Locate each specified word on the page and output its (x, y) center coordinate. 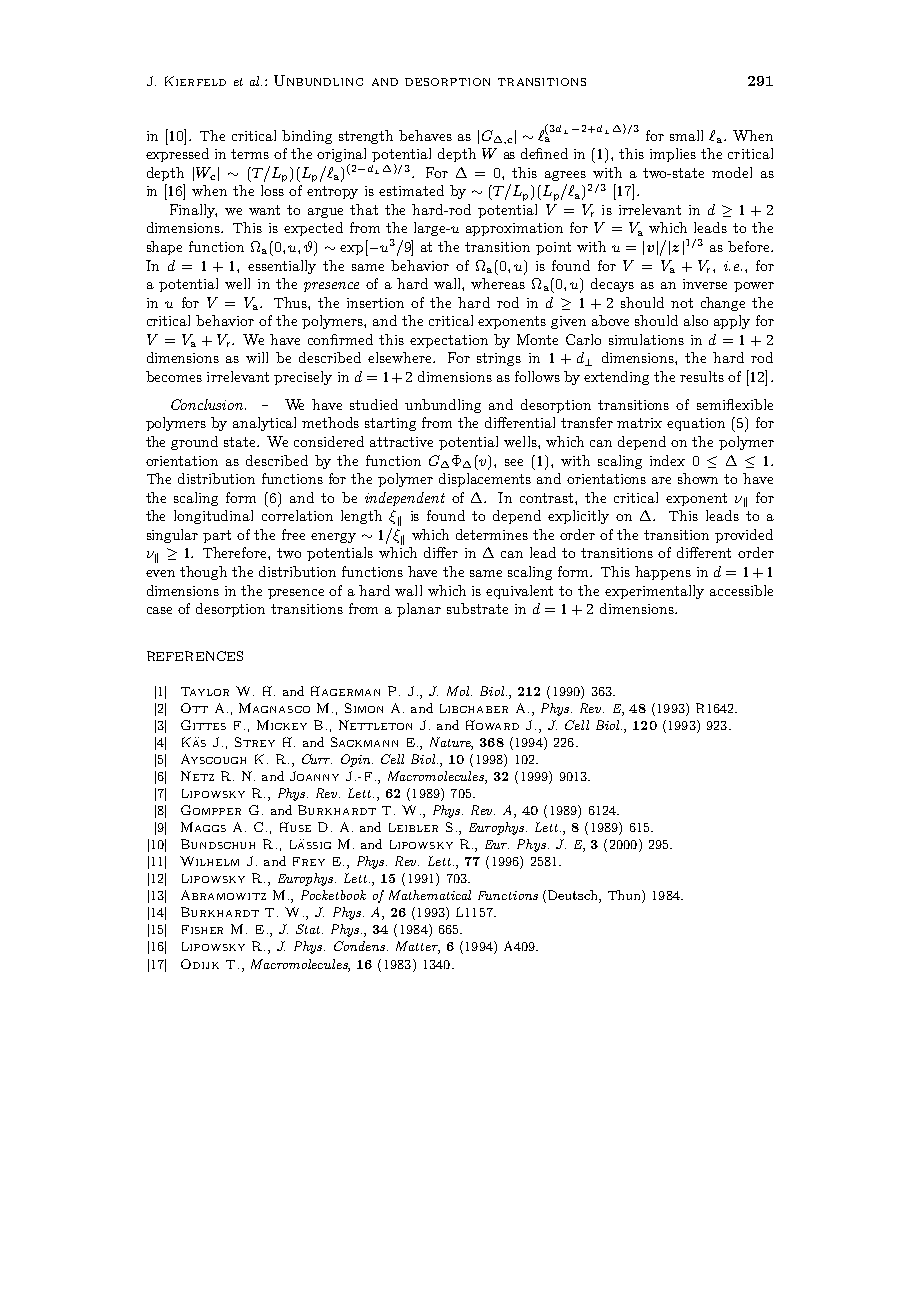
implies (673, 155)
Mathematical (430, 895)
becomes (174, 376)
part (217, 536)
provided (744, 536)
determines (492, 534)
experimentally (654, 592)
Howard (492, 725)
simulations (646, 339)
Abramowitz (223, 895)
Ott (194, 708)
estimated (411, 190)
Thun (625, 896)
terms (250, 154)
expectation (449, 341)
